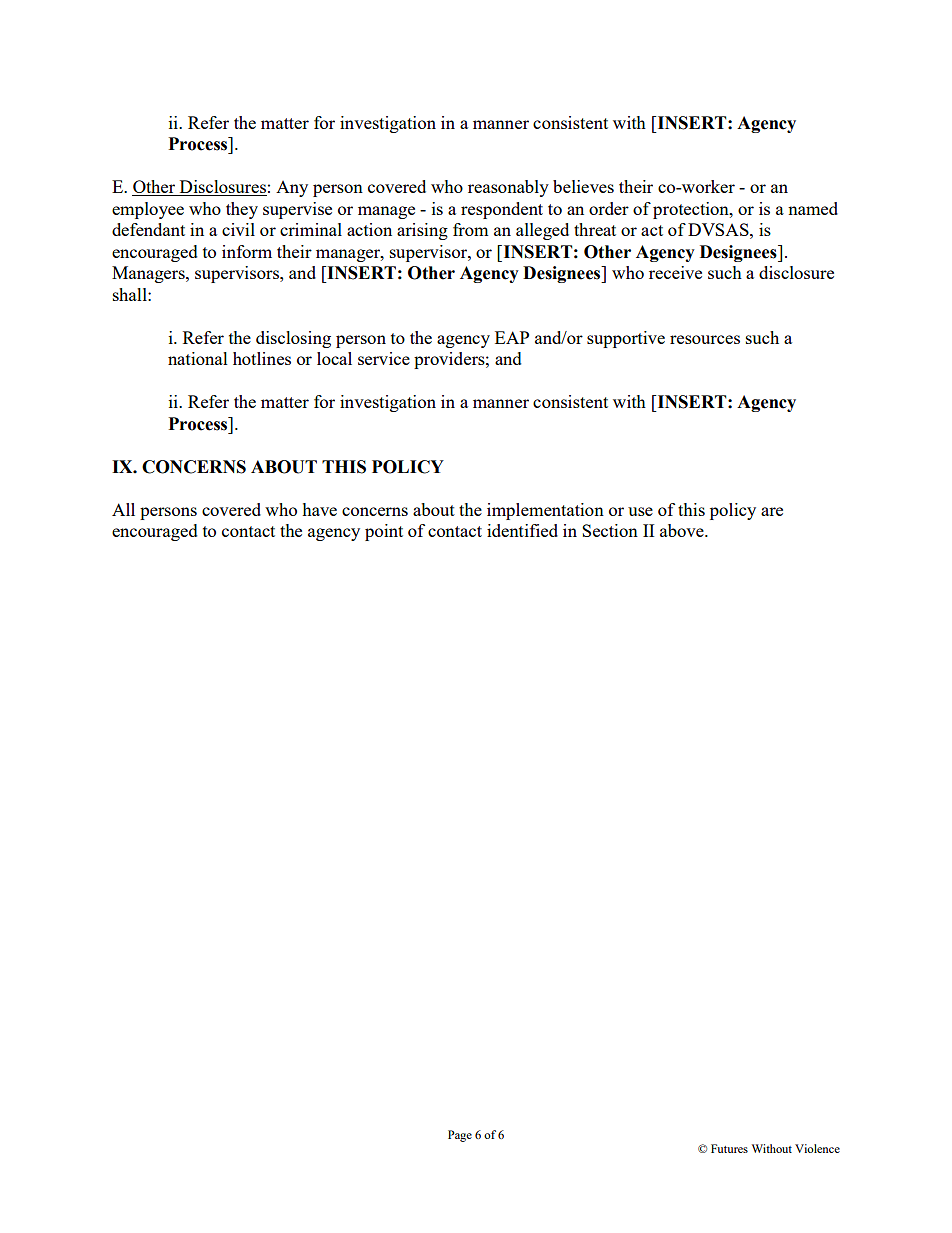 Image resolution: width=952 pixels, height=1233 pixels. What do you see at coordinates (384, 532) in the image?
I see `point` at bounding box center [384, 532].
